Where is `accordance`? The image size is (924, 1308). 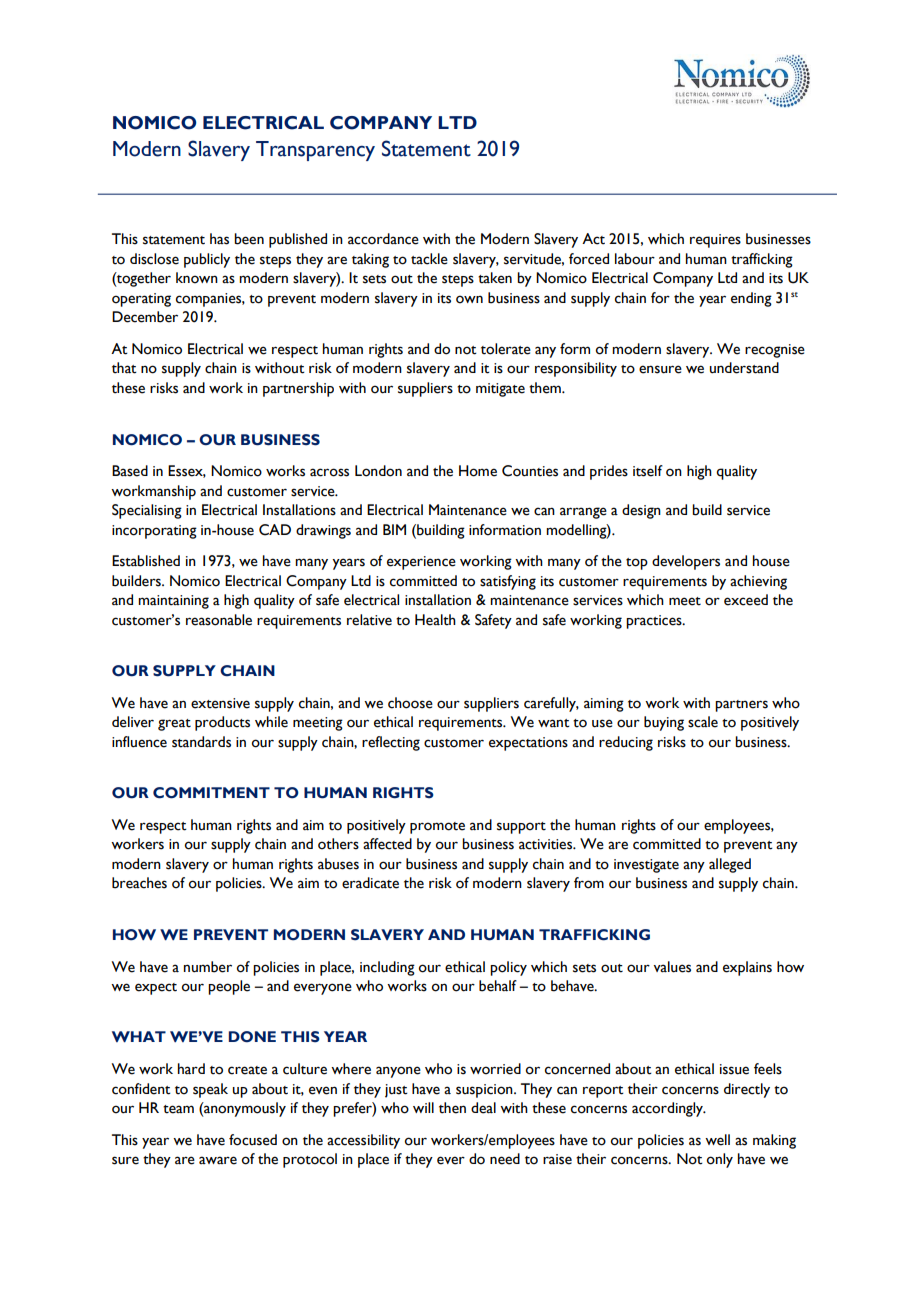
accordance is located at coordinates (383, 239).
